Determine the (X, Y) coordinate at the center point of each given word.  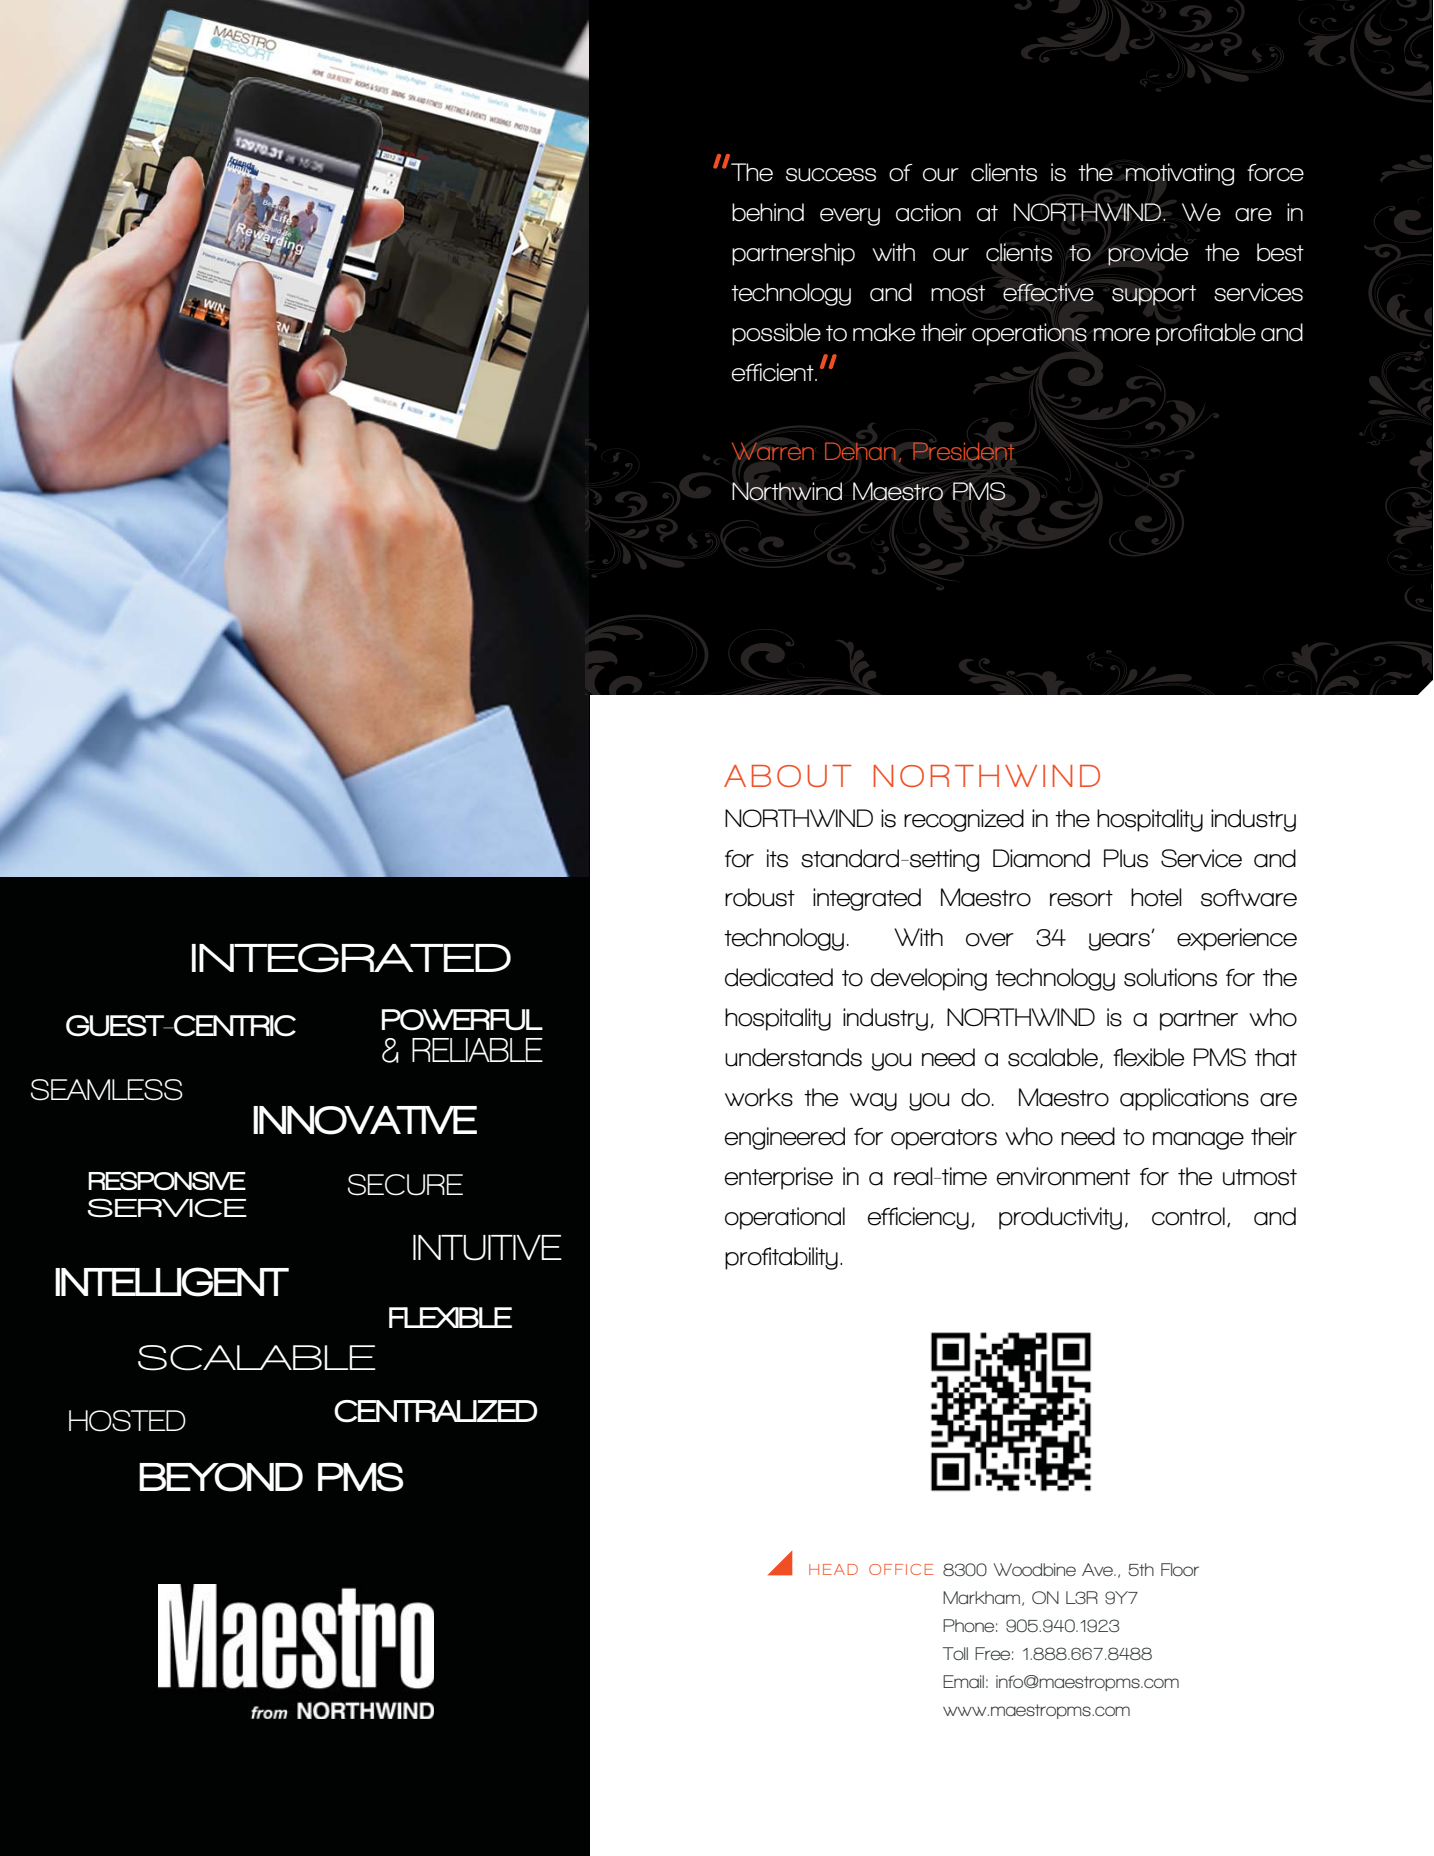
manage (1198, 1141)
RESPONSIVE (167, 1181)
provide (1148, 254)
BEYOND (221, 1477)
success (831, 175)
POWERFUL (462, 1020)
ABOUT (787, 776)
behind (768, 212)
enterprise (779, 1178)
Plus (1126, 858)
